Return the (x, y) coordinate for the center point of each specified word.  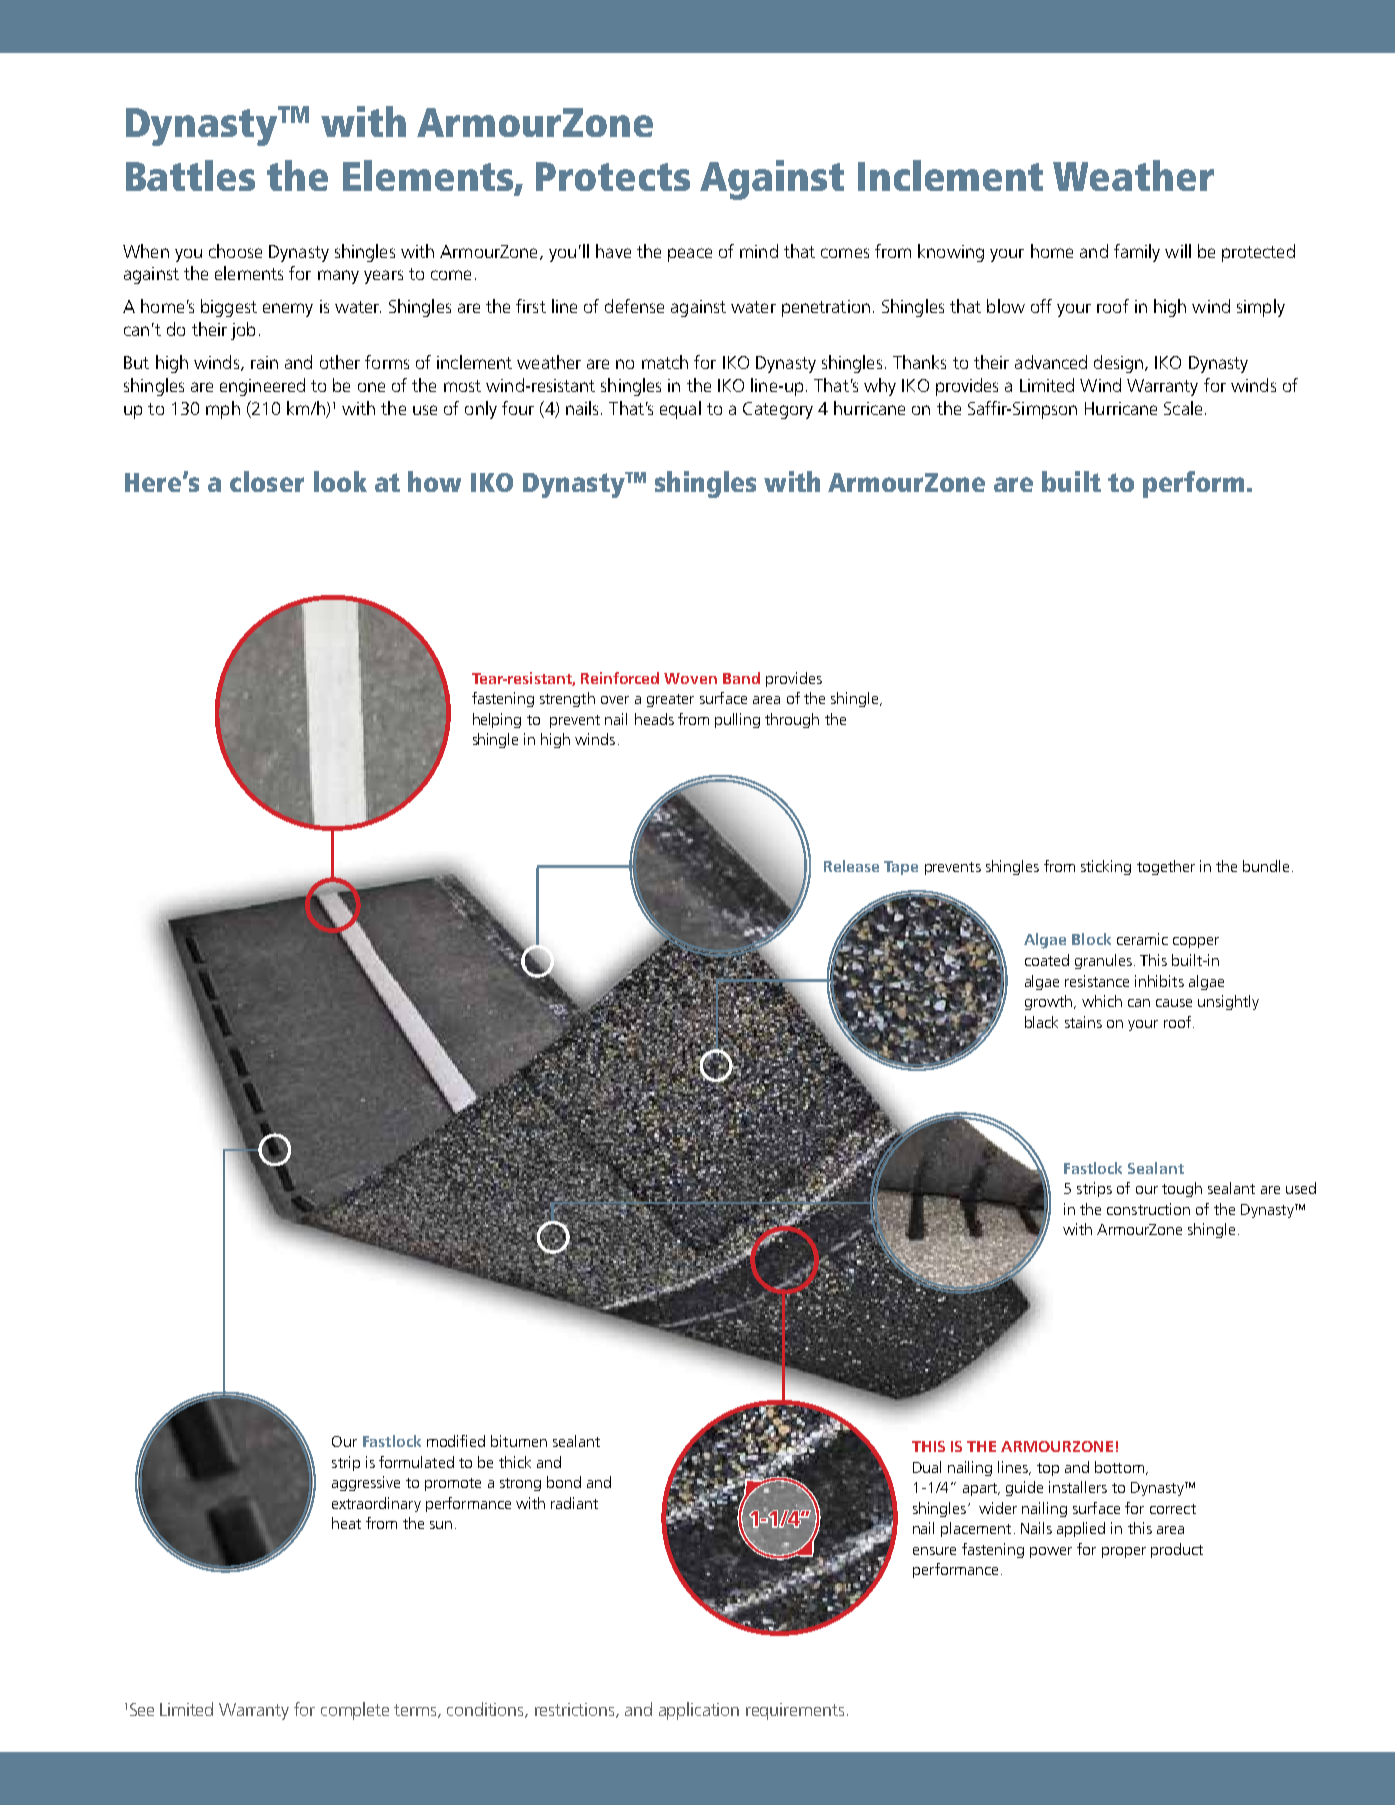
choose (235, 251)
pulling (737, 720)
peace (690, 255)
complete (355, 1711)
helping (497, 720)
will (1178, 251)
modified (456, 1441)
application (699, 1711)
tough (1182, 1189)
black (1041, 1022)
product (1177, 1550)
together (1166, 867)
